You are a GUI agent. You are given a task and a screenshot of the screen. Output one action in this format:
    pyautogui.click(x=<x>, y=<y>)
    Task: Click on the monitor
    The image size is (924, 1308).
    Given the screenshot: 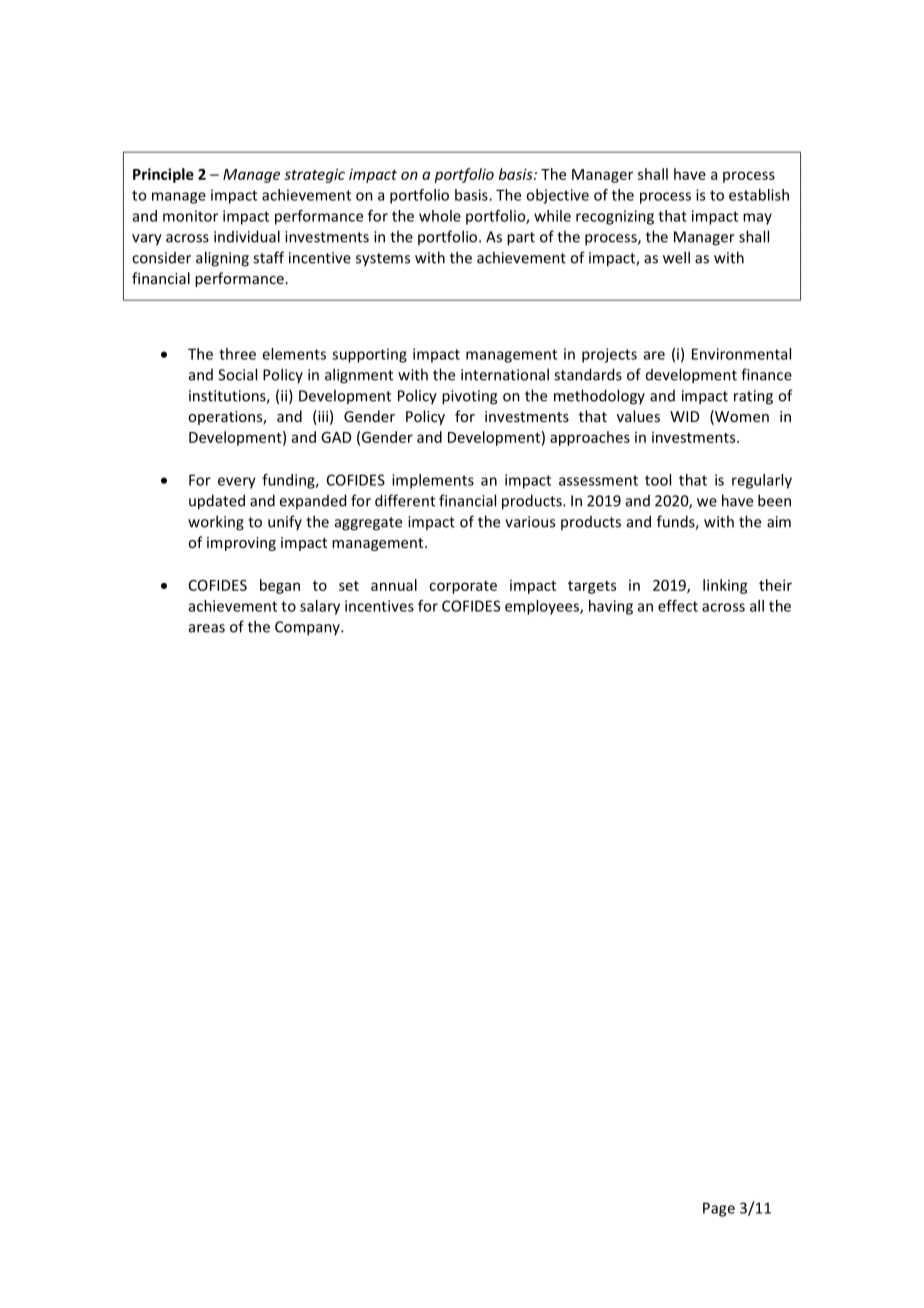 What is the action you would take?
    pyautogui.click(x=190, y=216)
